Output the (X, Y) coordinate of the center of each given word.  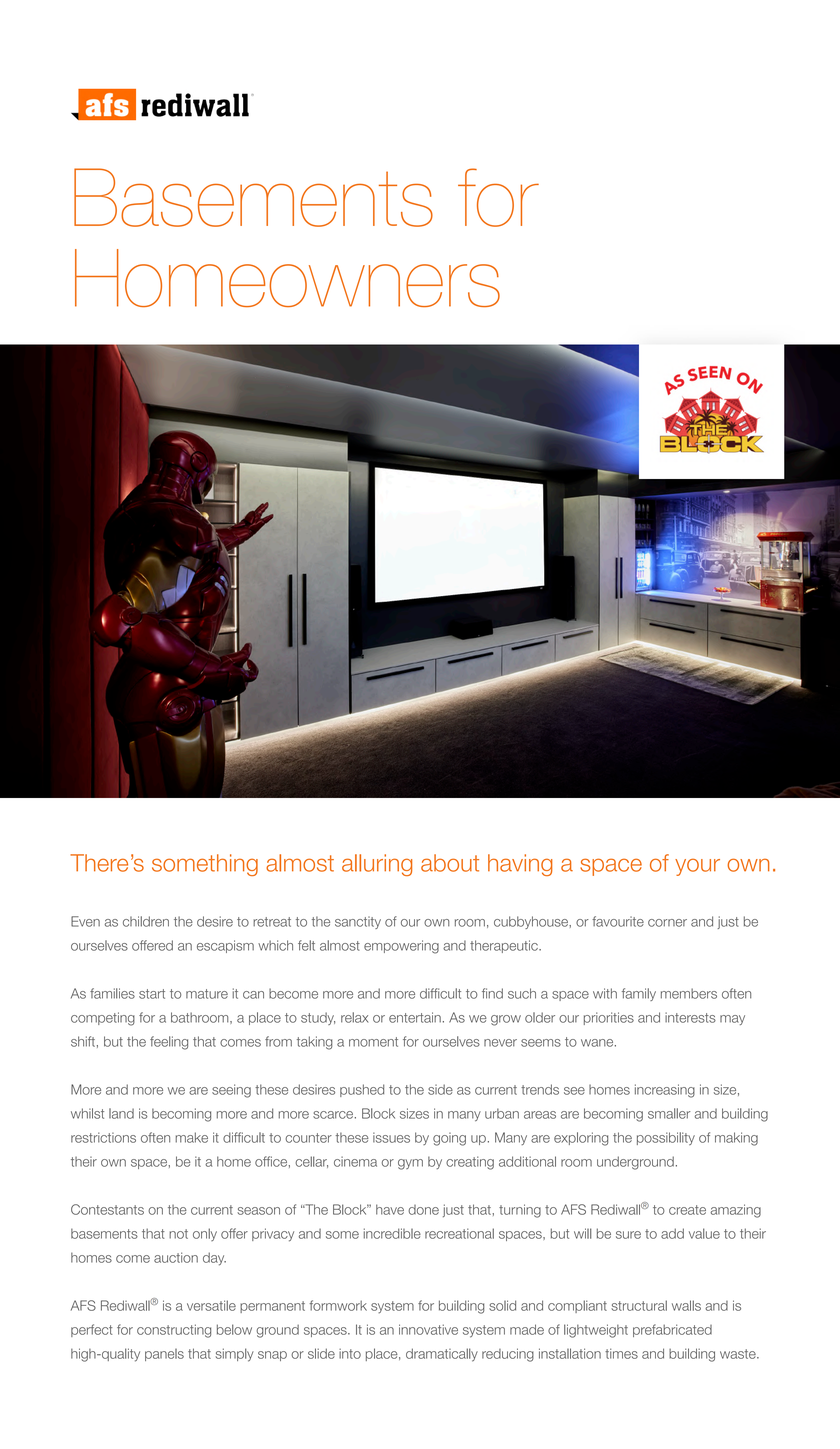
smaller (669, 1113)
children (146, 921)
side (440, 1089)
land (121, 1113)
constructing (174, 1331)
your (697, 867)
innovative (428, 1329)
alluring (377, 865)
